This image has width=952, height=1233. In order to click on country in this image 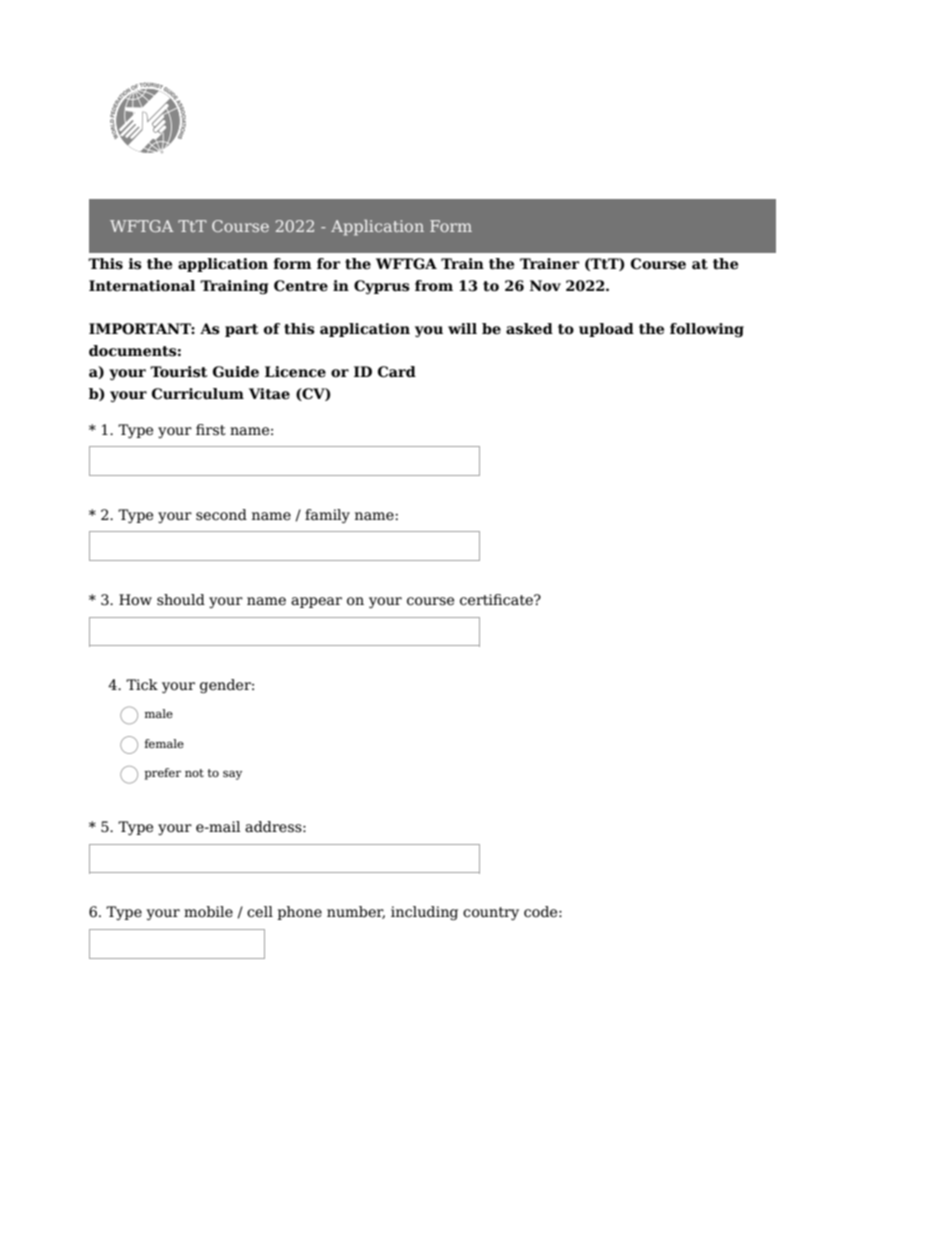, I will do `click(491, 913)`.
